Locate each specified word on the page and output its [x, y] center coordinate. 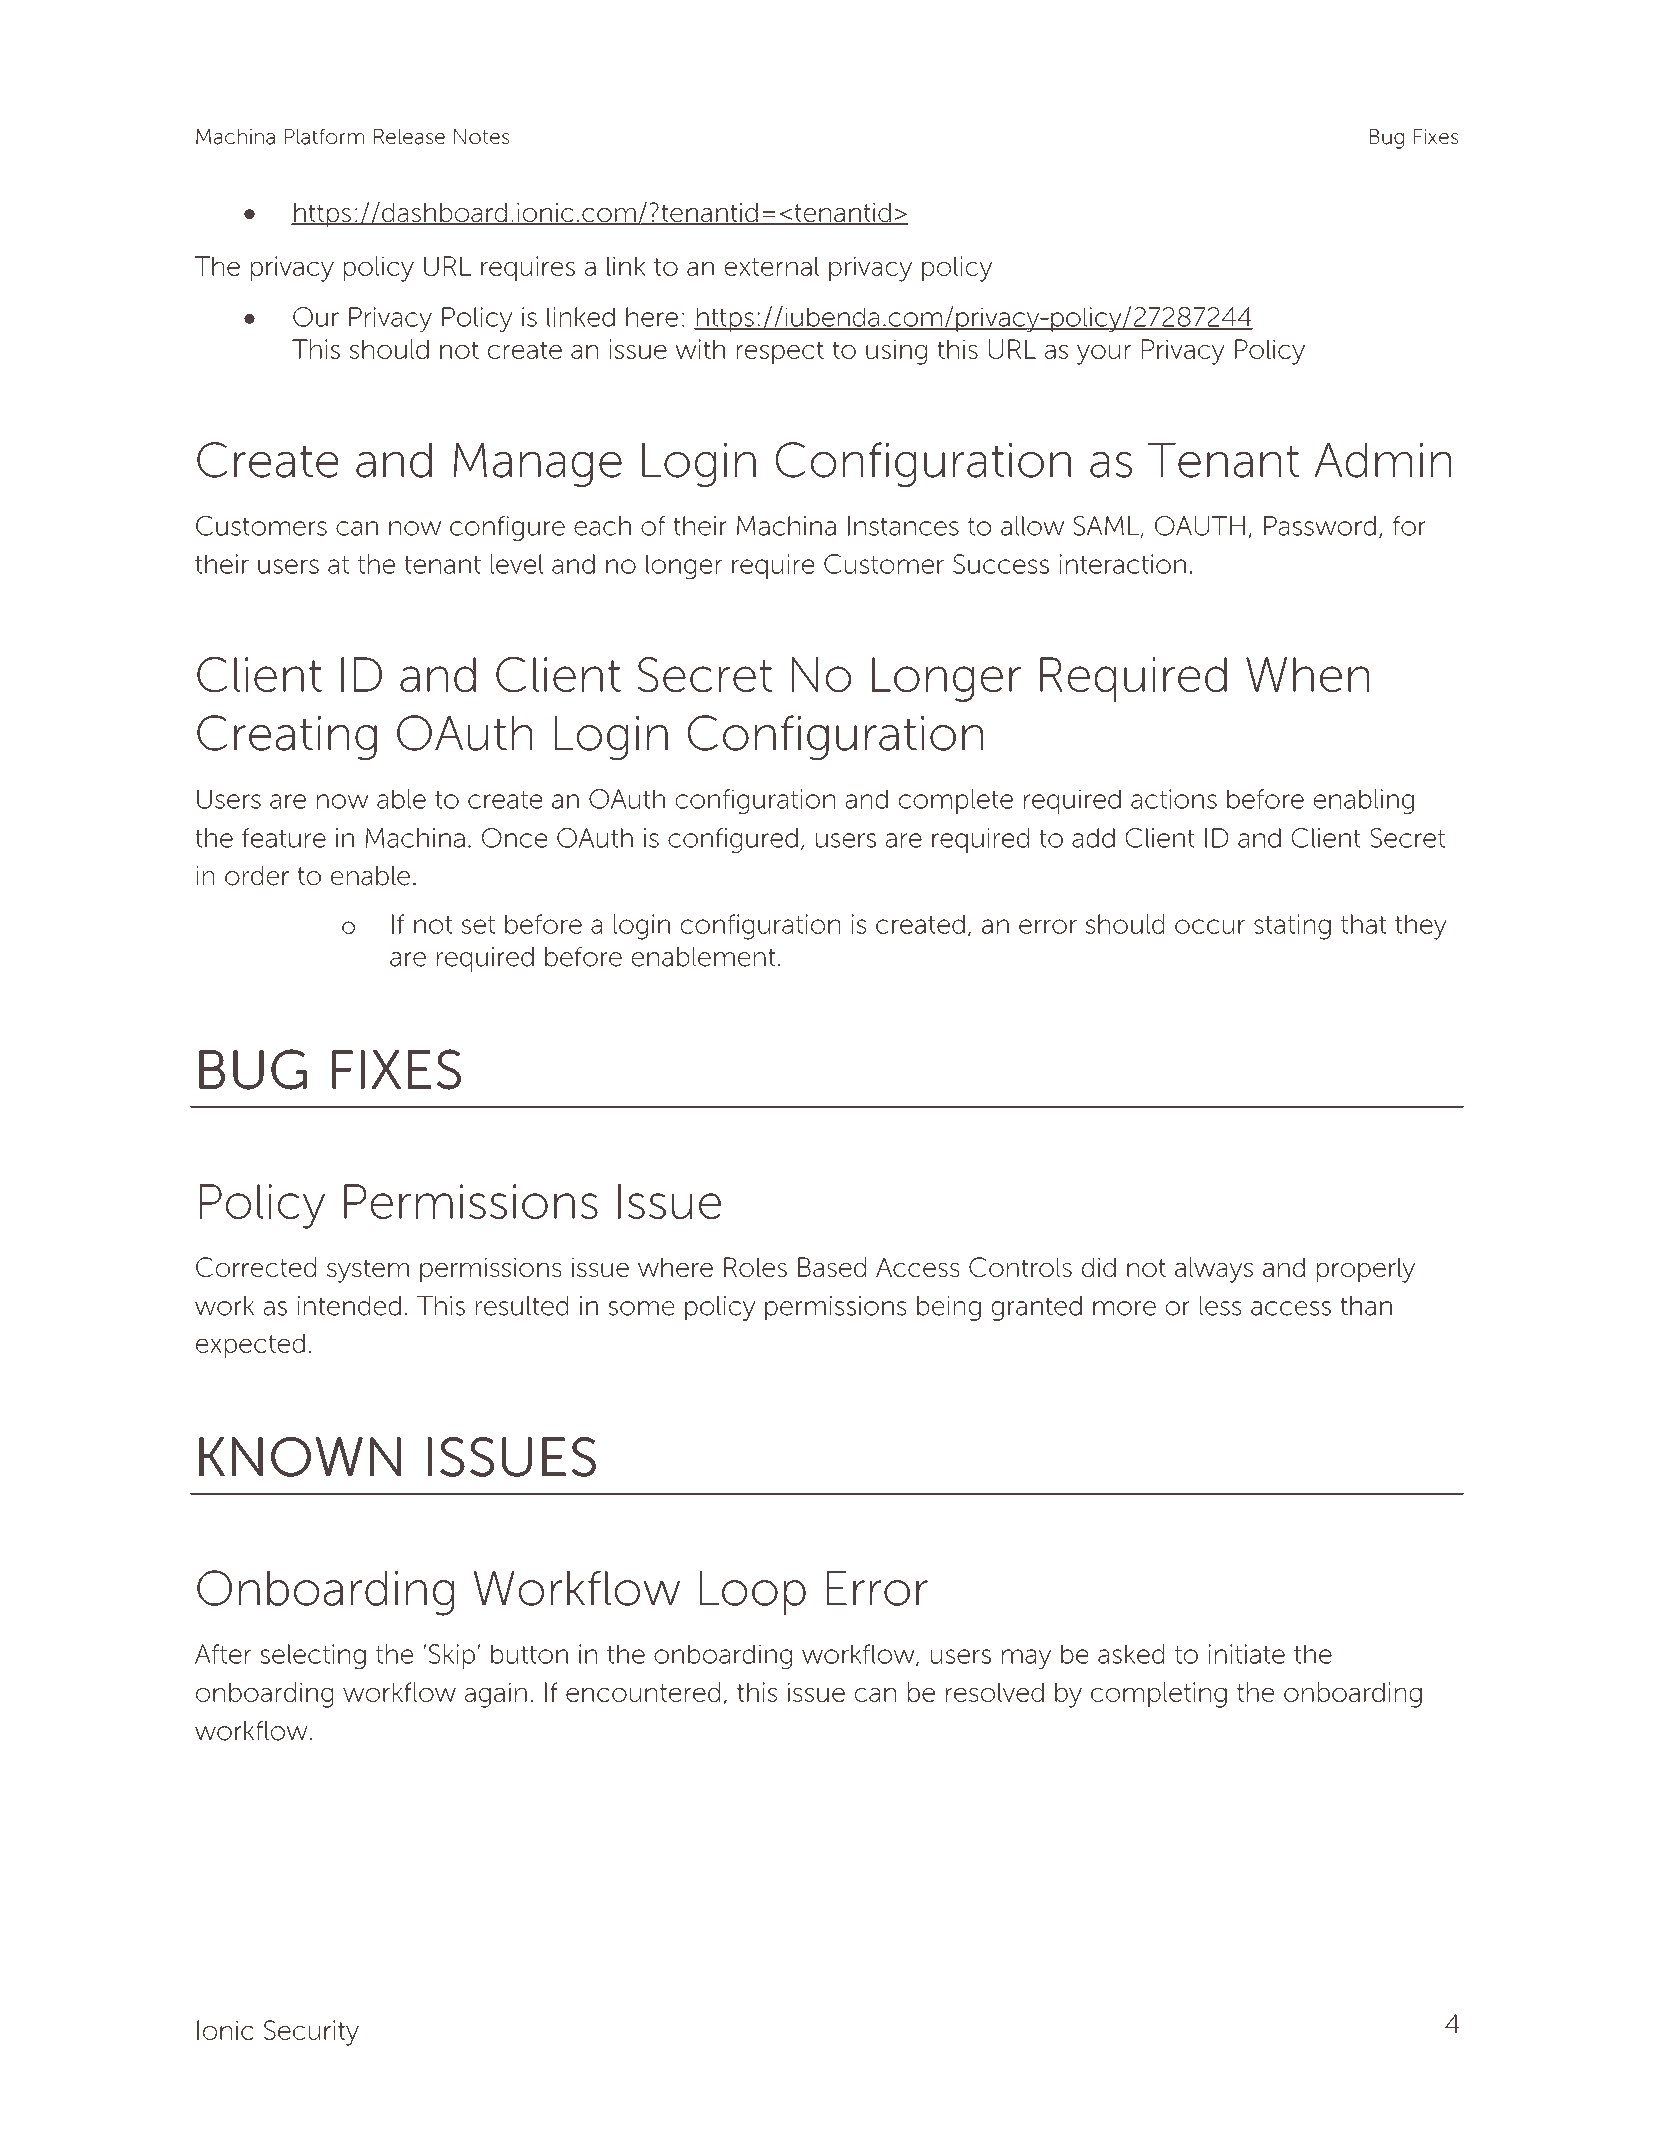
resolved [995, 1692]
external [772, 266]
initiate [1247, 1654]
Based [832, 1267]
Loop [753, 1593]
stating [1292, 927]
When [1307, 674]
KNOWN [300, 1457]
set [478, 925]
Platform [324, 137]
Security [311, 2033]
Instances [903, 526]
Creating [287, 737]
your [1104, 355]
